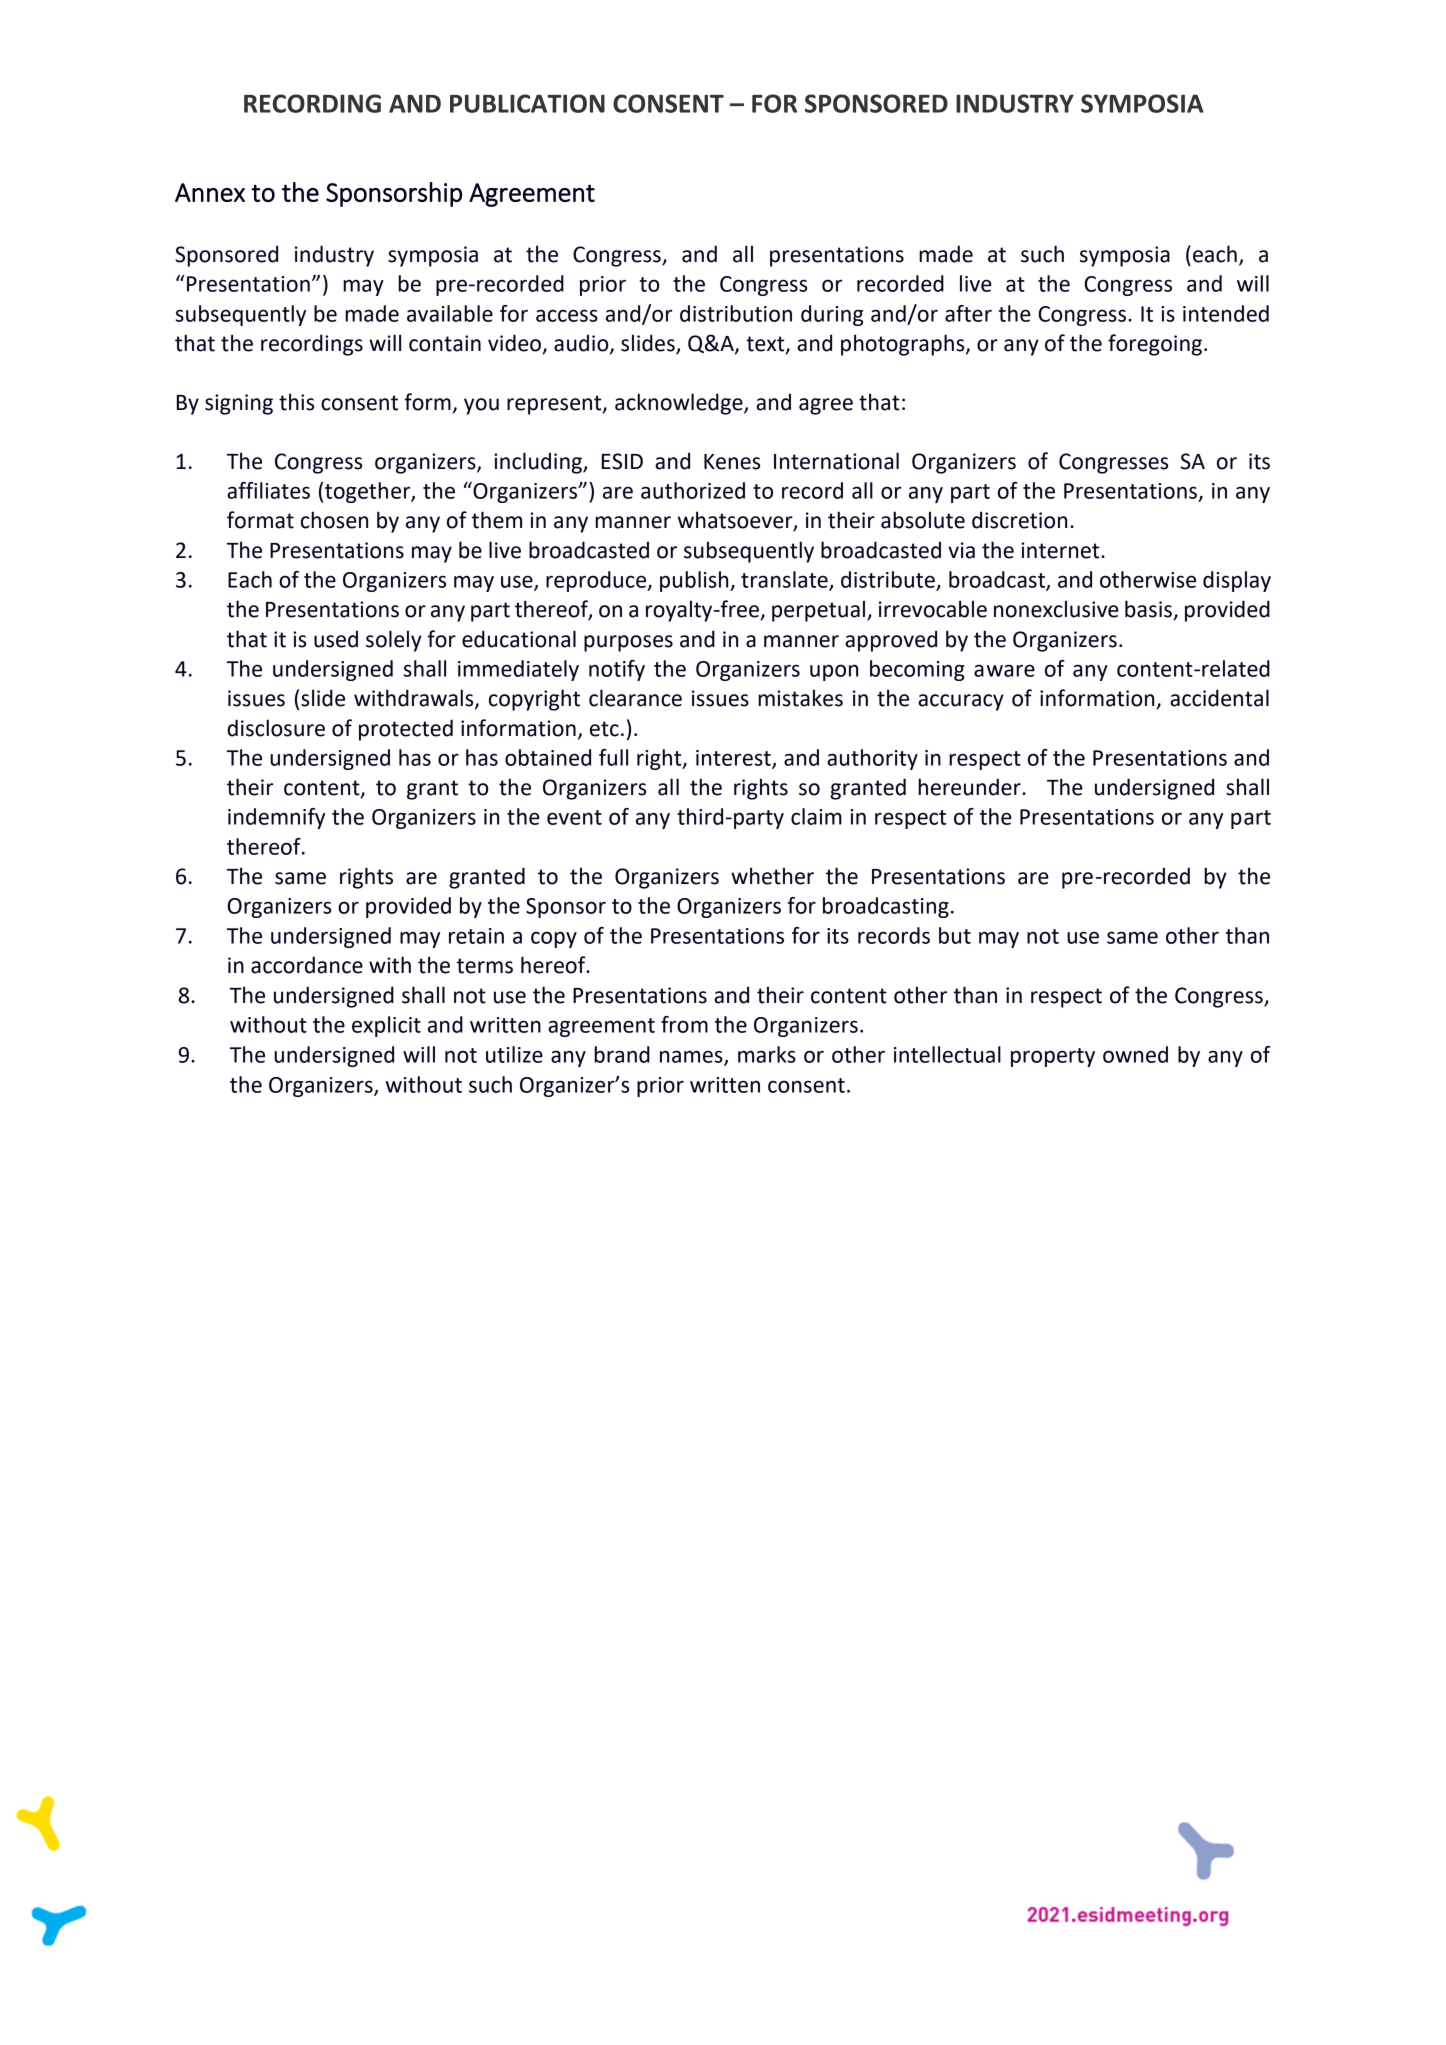 The image size is (1446, 2045). Describe the element at coordinates (210, 192) in the page. I see `Annex` at that location.
